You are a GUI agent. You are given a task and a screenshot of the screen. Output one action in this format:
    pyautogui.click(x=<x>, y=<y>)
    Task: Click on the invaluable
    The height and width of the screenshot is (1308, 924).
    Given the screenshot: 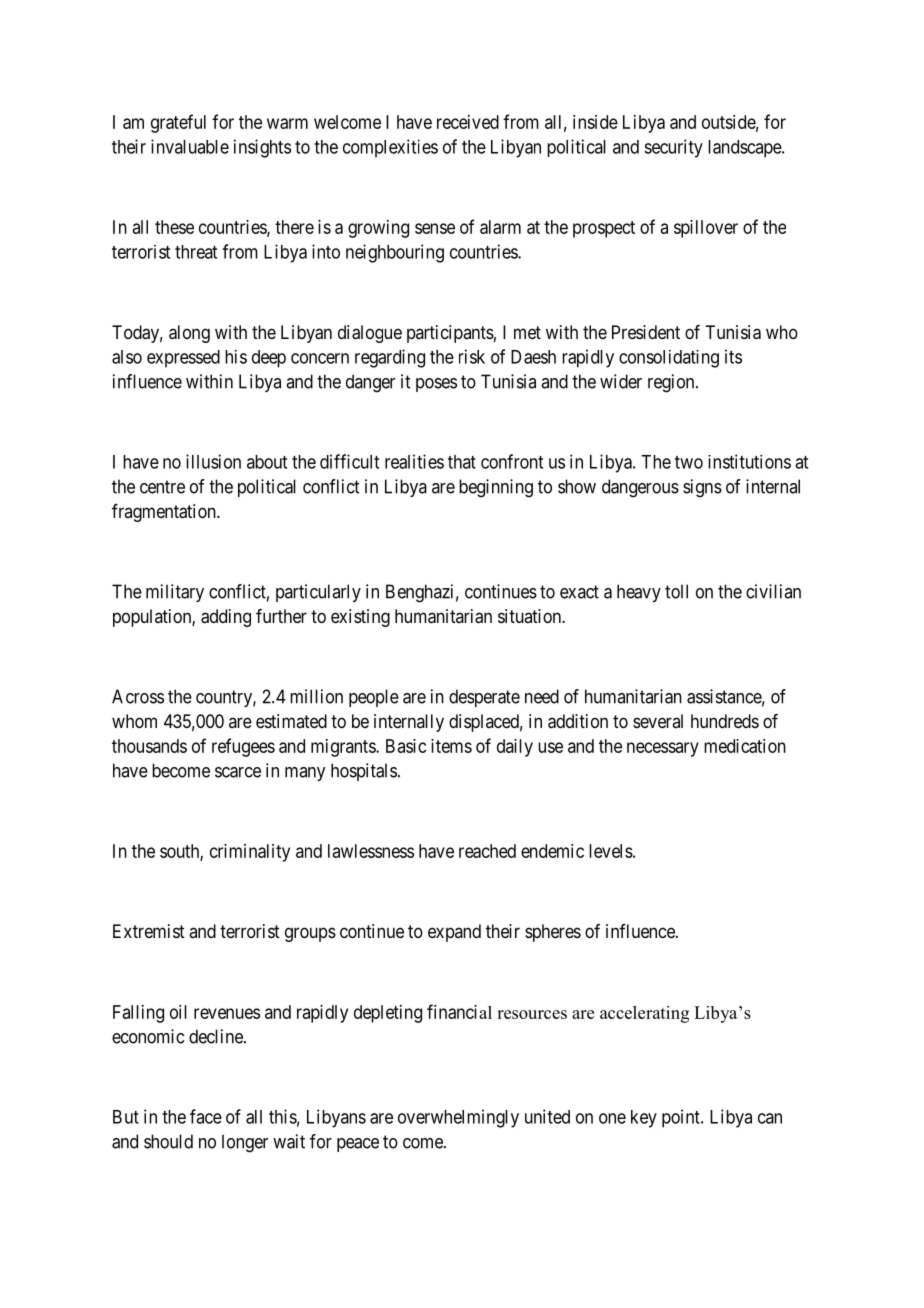 What is the action you would take?
    pyautogui.click(x=190, y=146)
